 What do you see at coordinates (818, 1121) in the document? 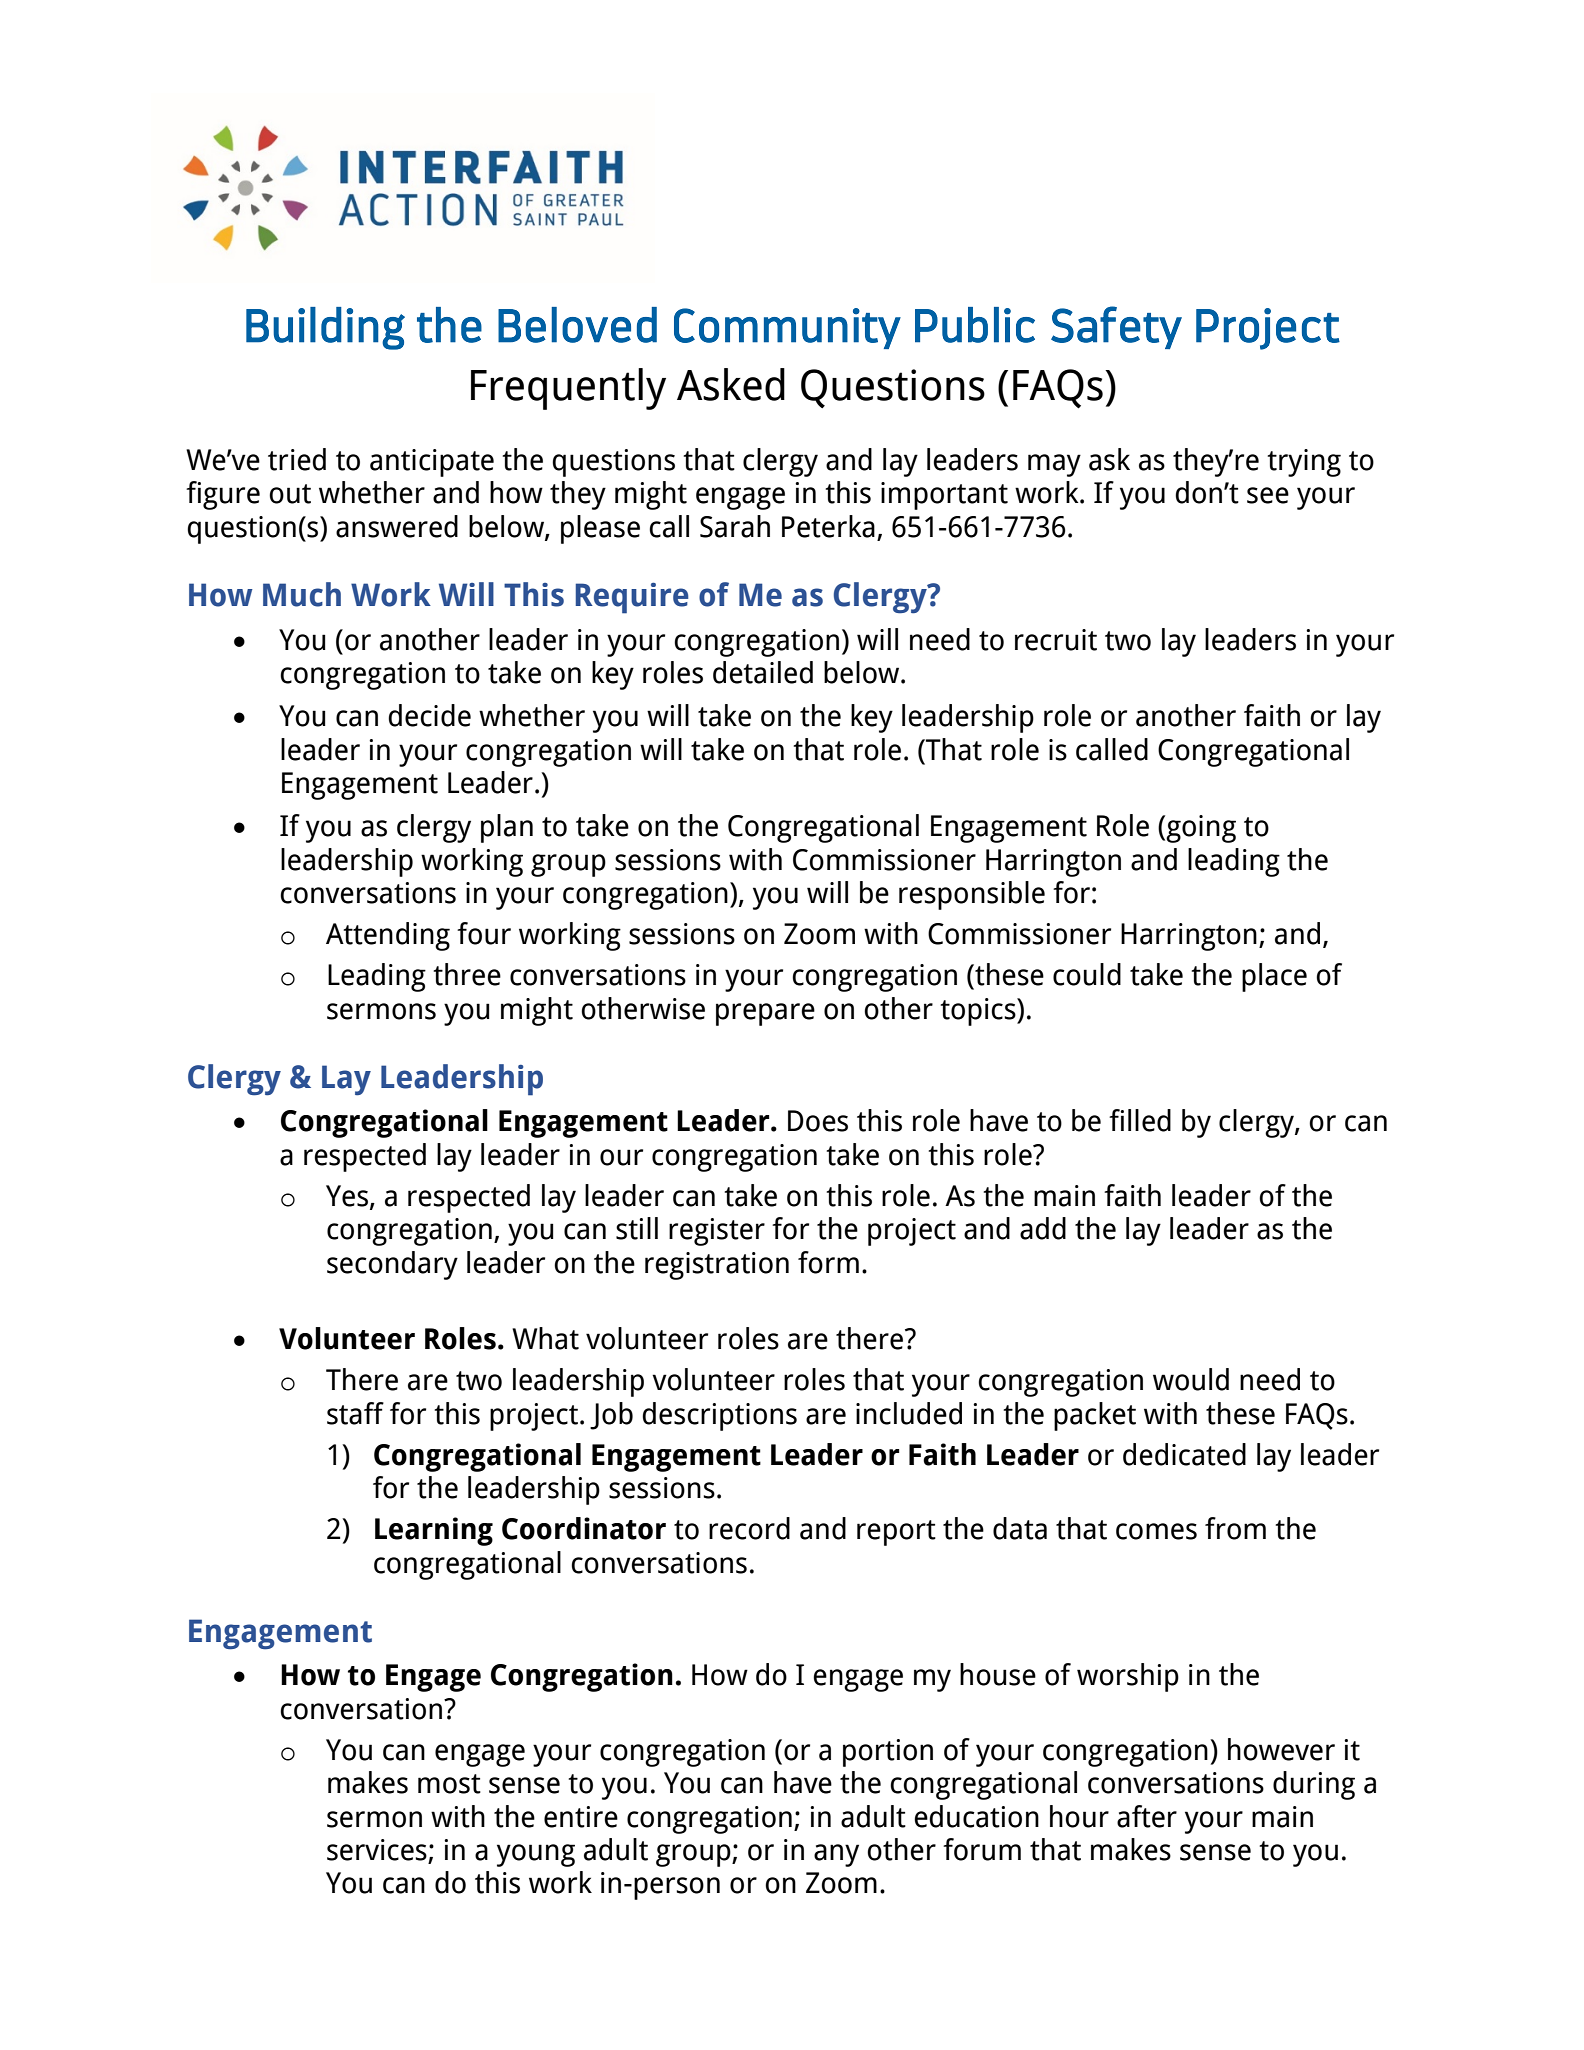
I see `Does` at bounding box center [818, 1121].
